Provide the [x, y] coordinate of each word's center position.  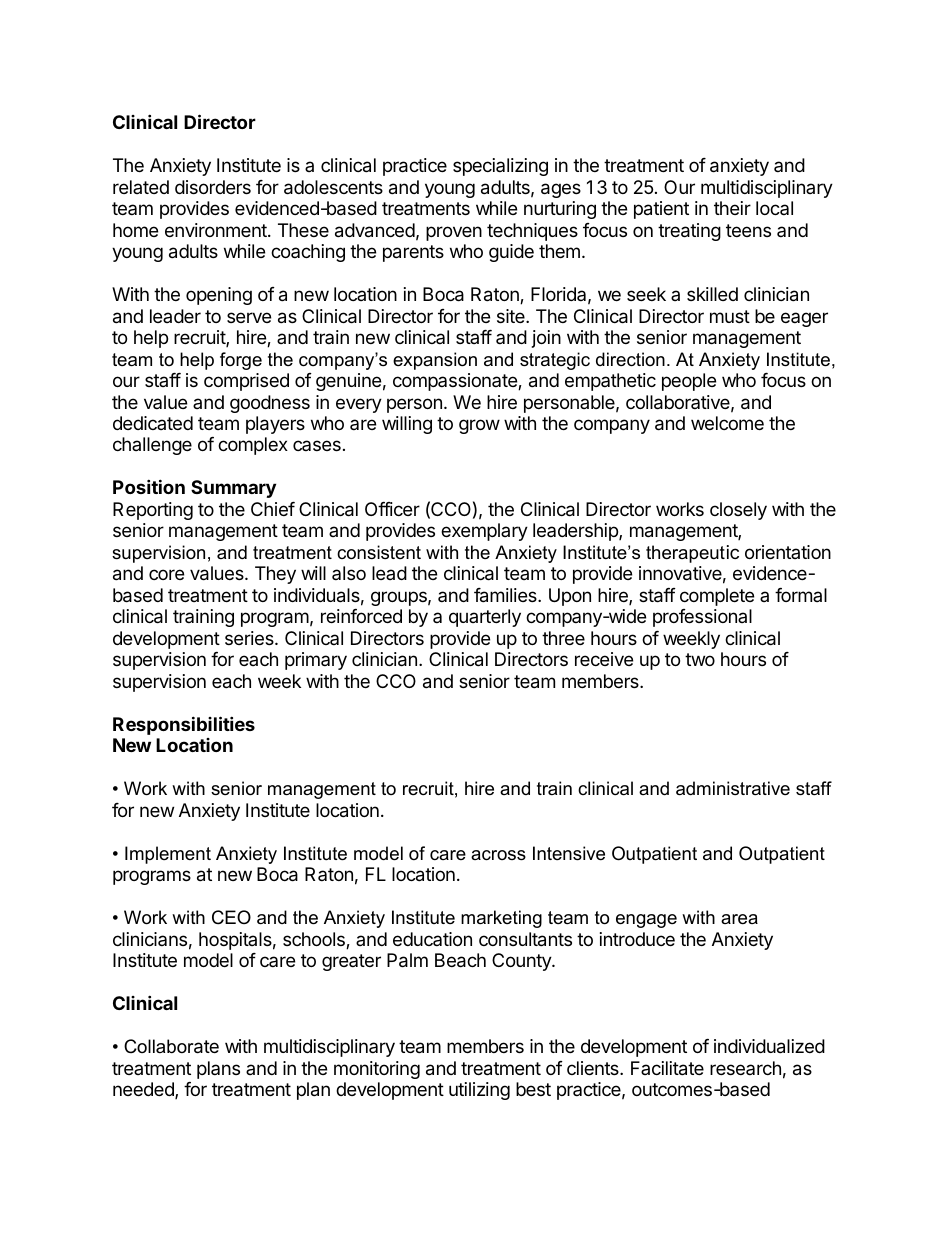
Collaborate [171, 1046]
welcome [727, 423]
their [732, 208]
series [250, 638]
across [498, 855]
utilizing [479, 1091]
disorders [213, 187]
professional [702, 618]
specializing [500, 167]
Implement [168, 855]
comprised [246, 382]
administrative [733, 788]
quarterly [485, 618]
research [745, 1068]
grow [479, 426]
